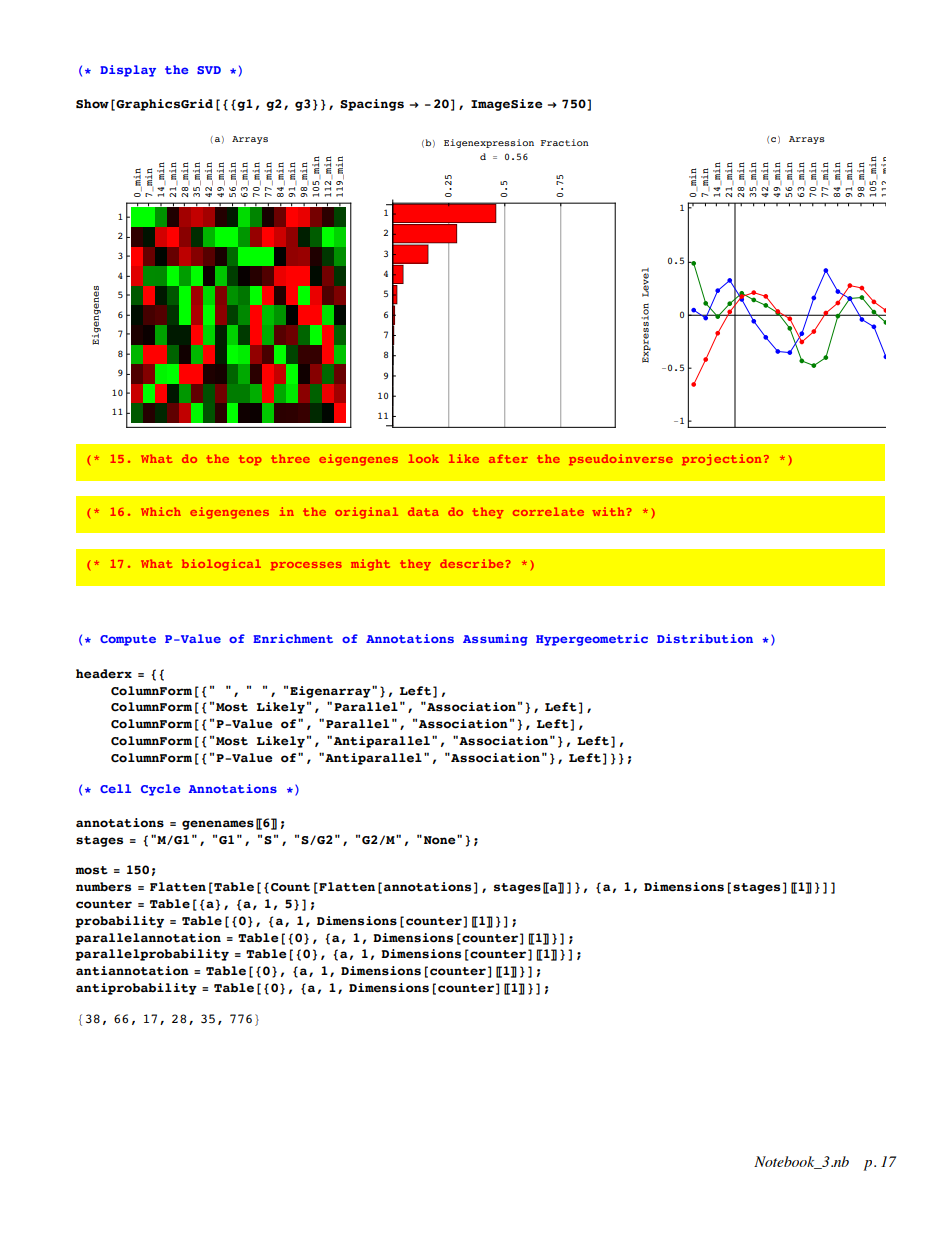  I want to click on SVD, so click(209, 70).
